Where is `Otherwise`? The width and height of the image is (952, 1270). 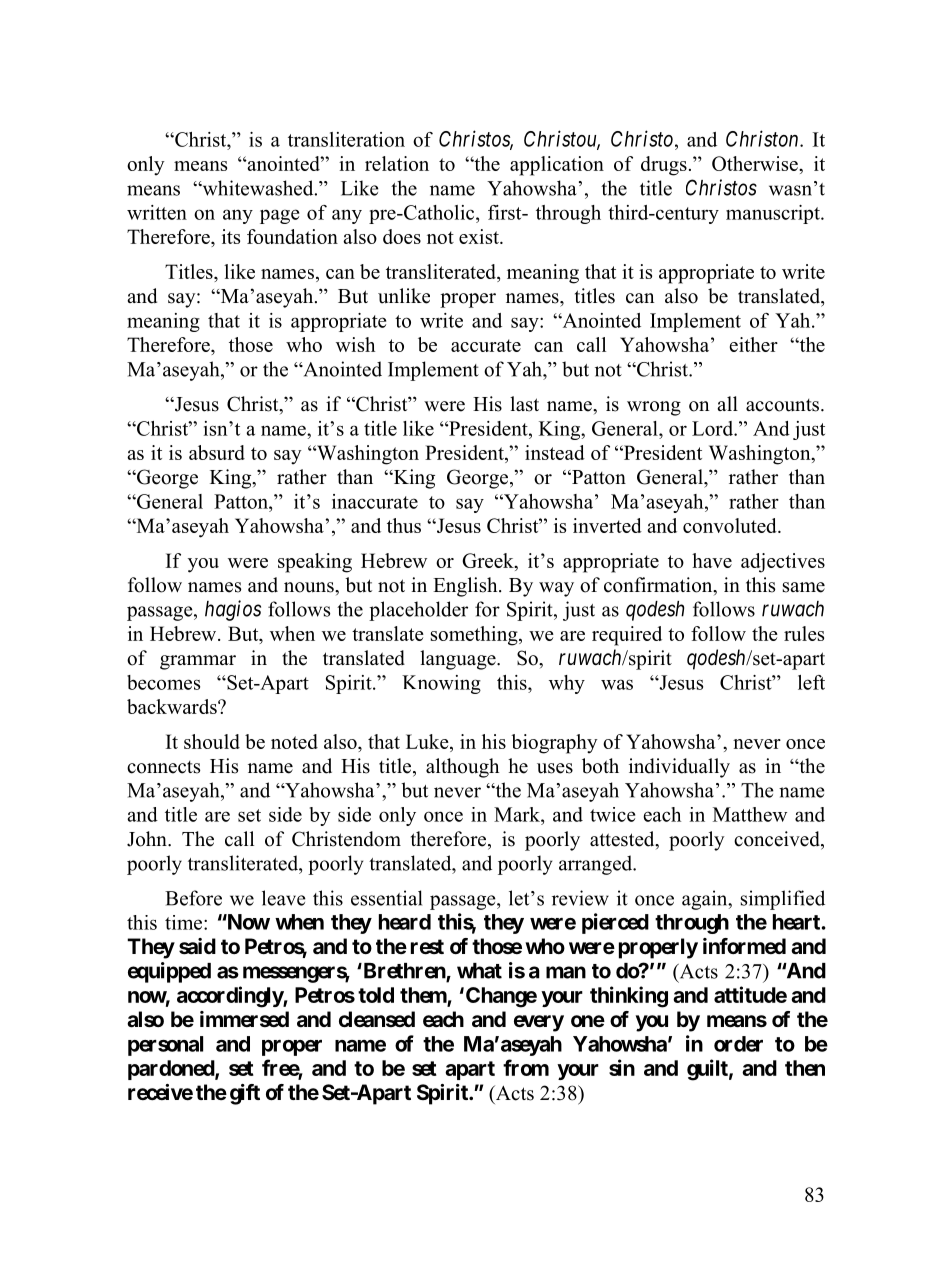 Otherwise is located at coordinates (756, 163).
